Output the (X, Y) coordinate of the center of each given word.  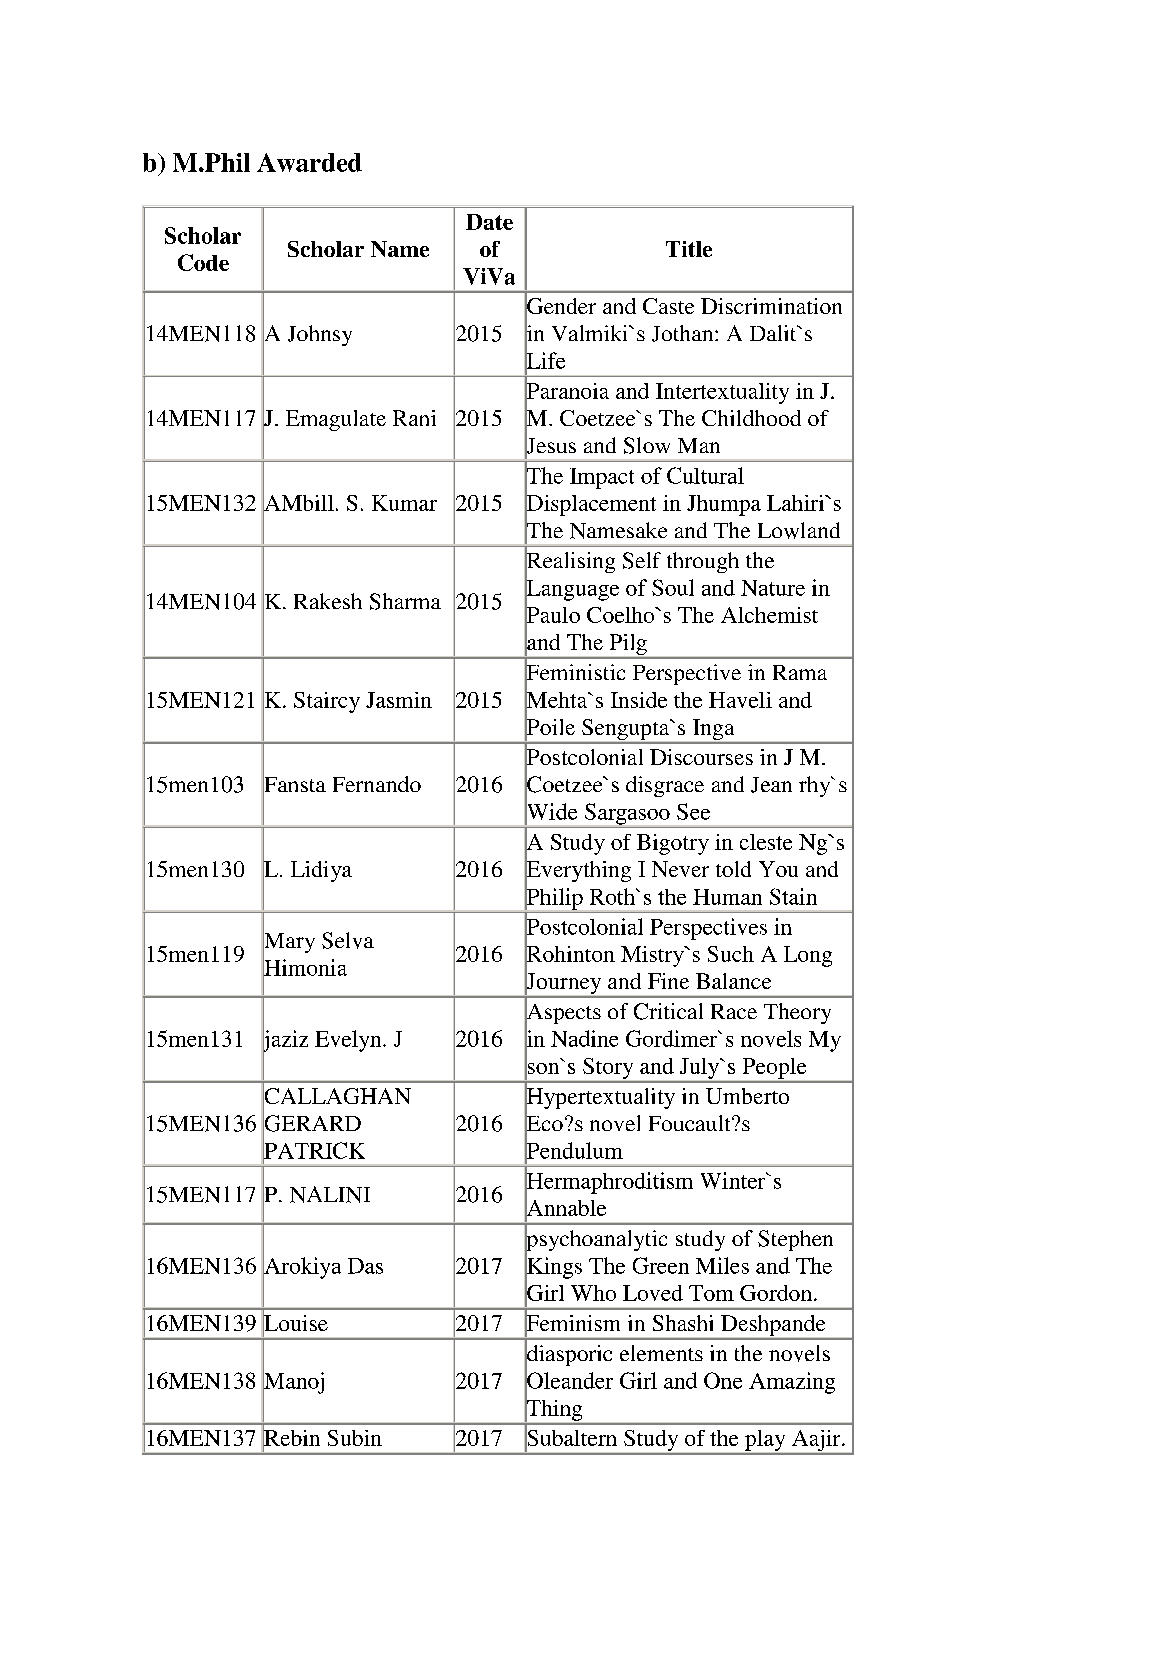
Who (593, 1293)
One (723, 1380)
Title (689, 249)
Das (365, 1266)
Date (489, 222)
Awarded (309, 162)
